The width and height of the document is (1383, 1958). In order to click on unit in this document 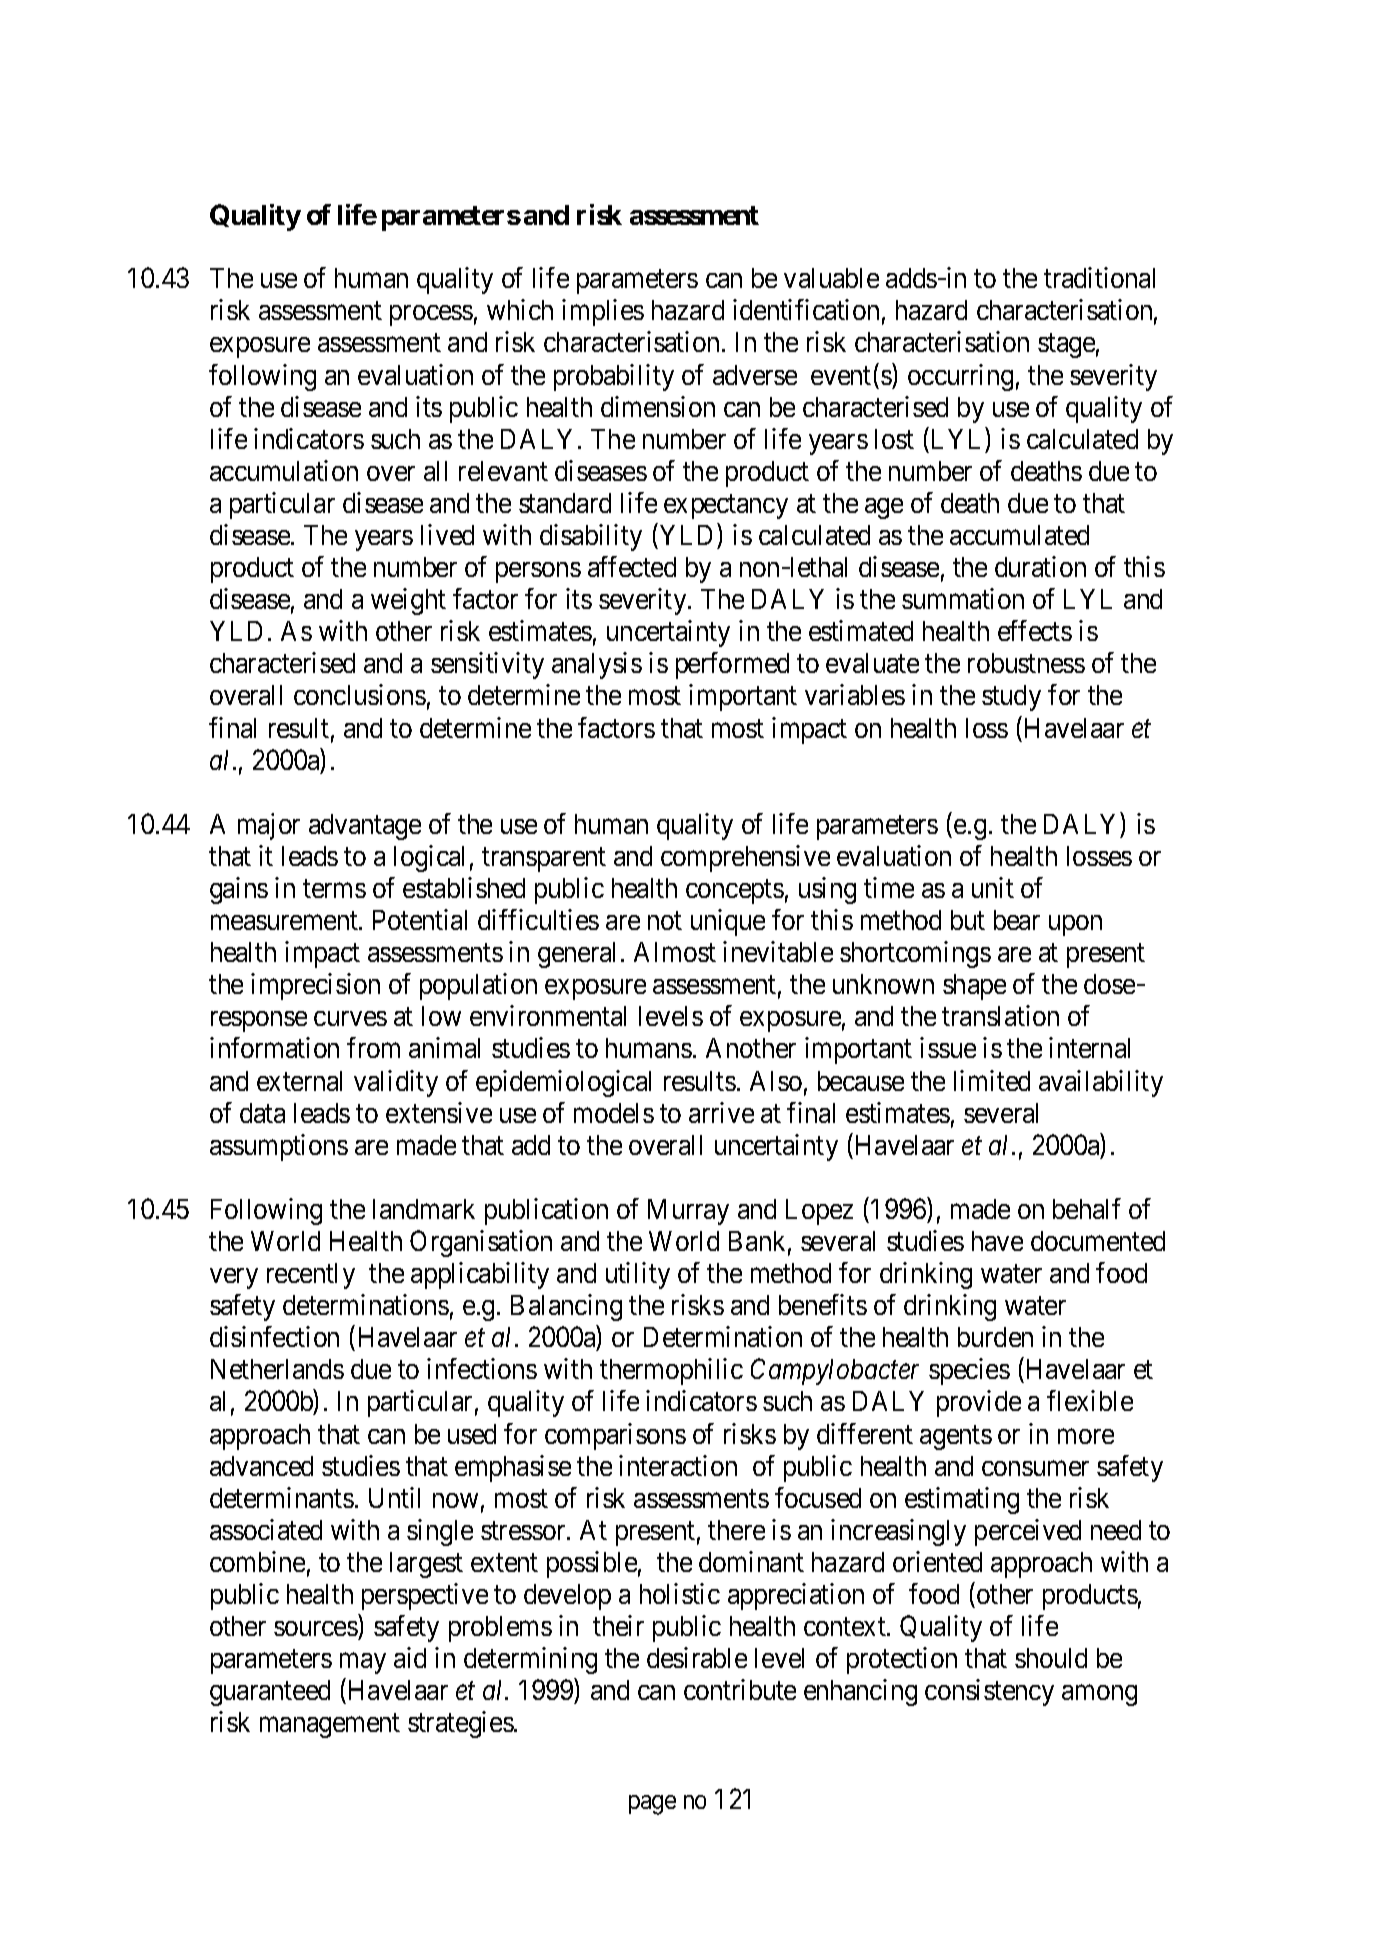, I will do `click(993, 887)`.
